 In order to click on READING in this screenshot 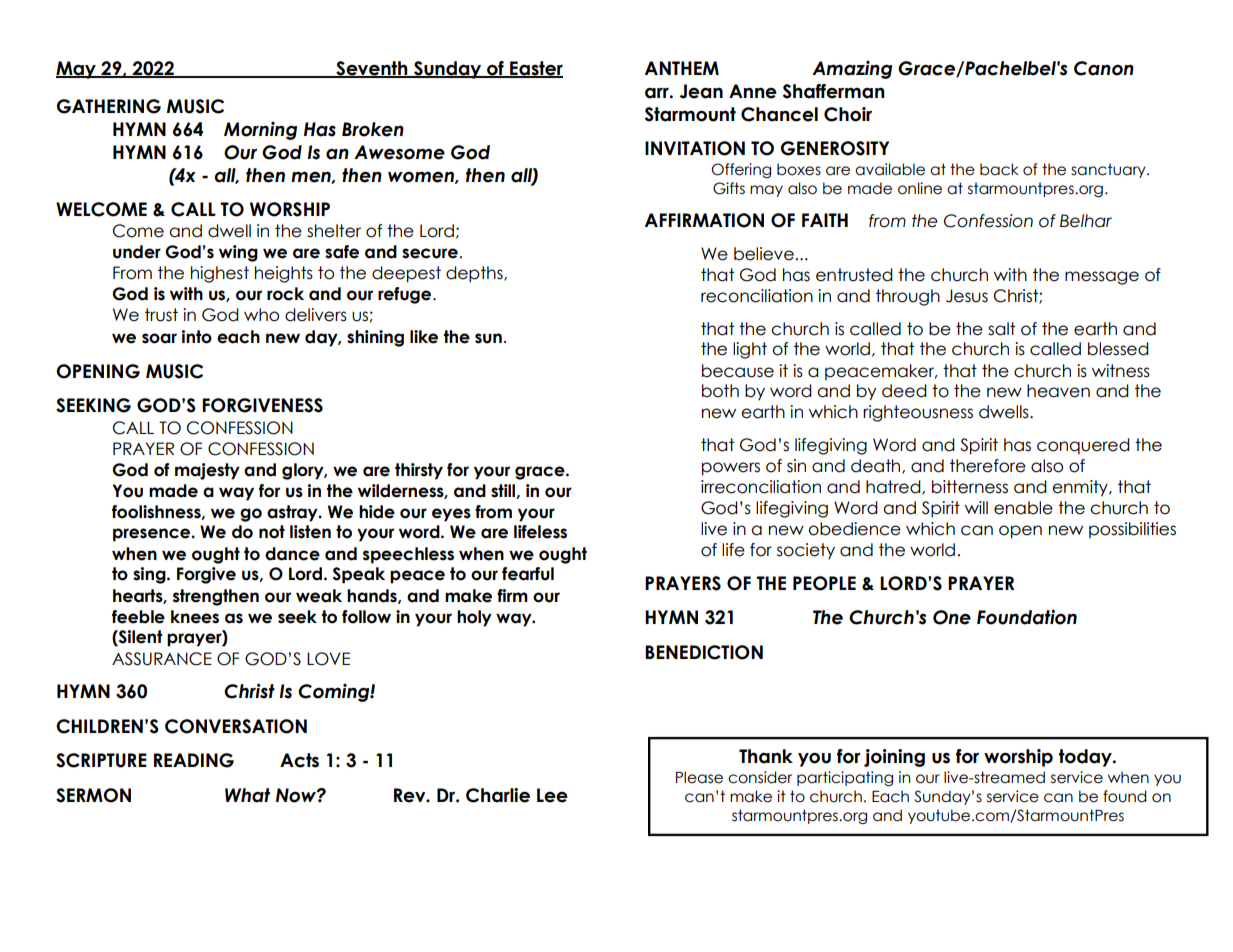, I will do `click(194, 760)`.
